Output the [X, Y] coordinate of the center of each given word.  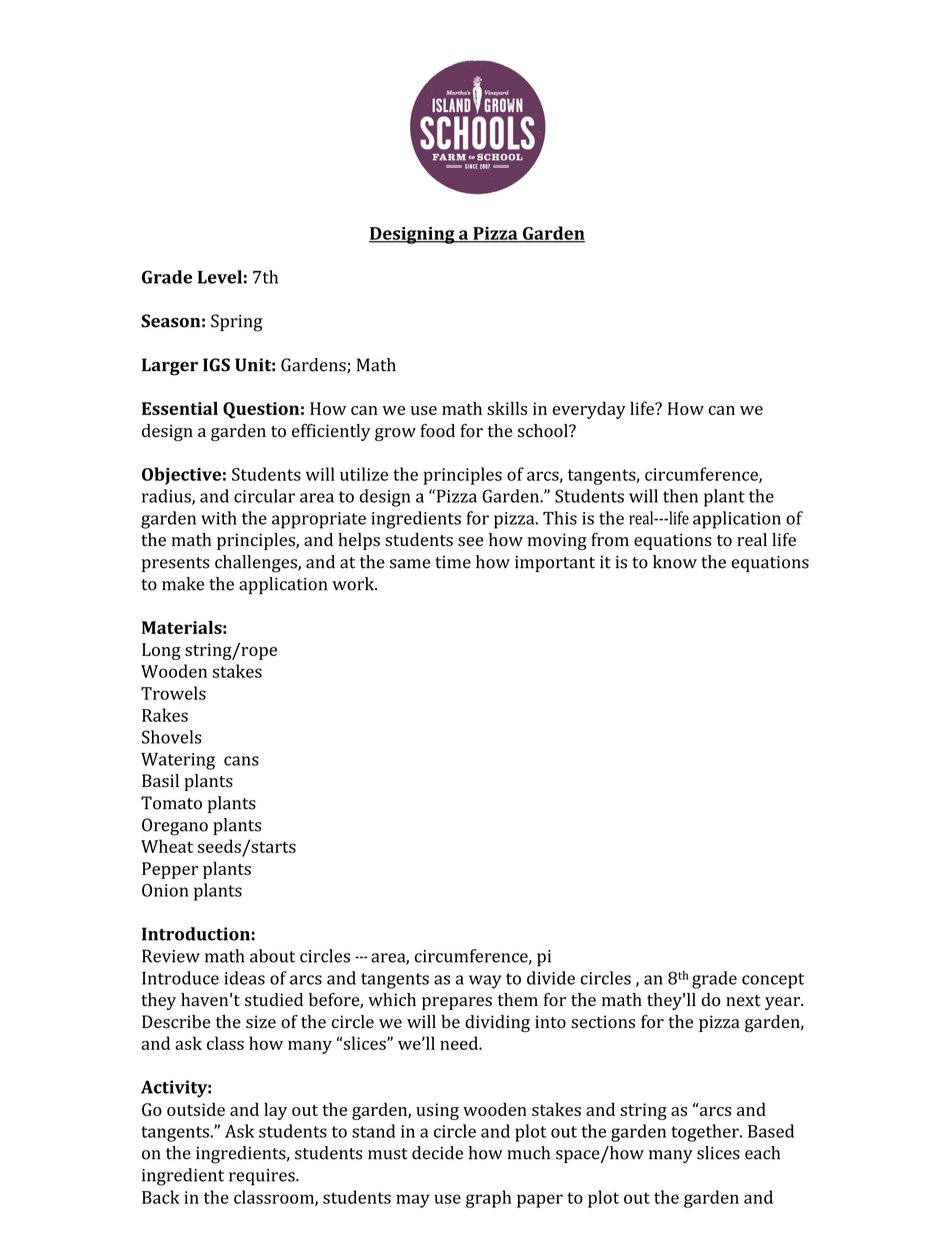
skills [507, 408]
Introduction [196, 934]
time [453, 562]
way [485, 982]
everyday [589, 410]
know [675, 562]
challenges [257, 564]
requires [263, 1177]
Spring [237, 323]
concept [773, 981]
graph [488, 1199]
